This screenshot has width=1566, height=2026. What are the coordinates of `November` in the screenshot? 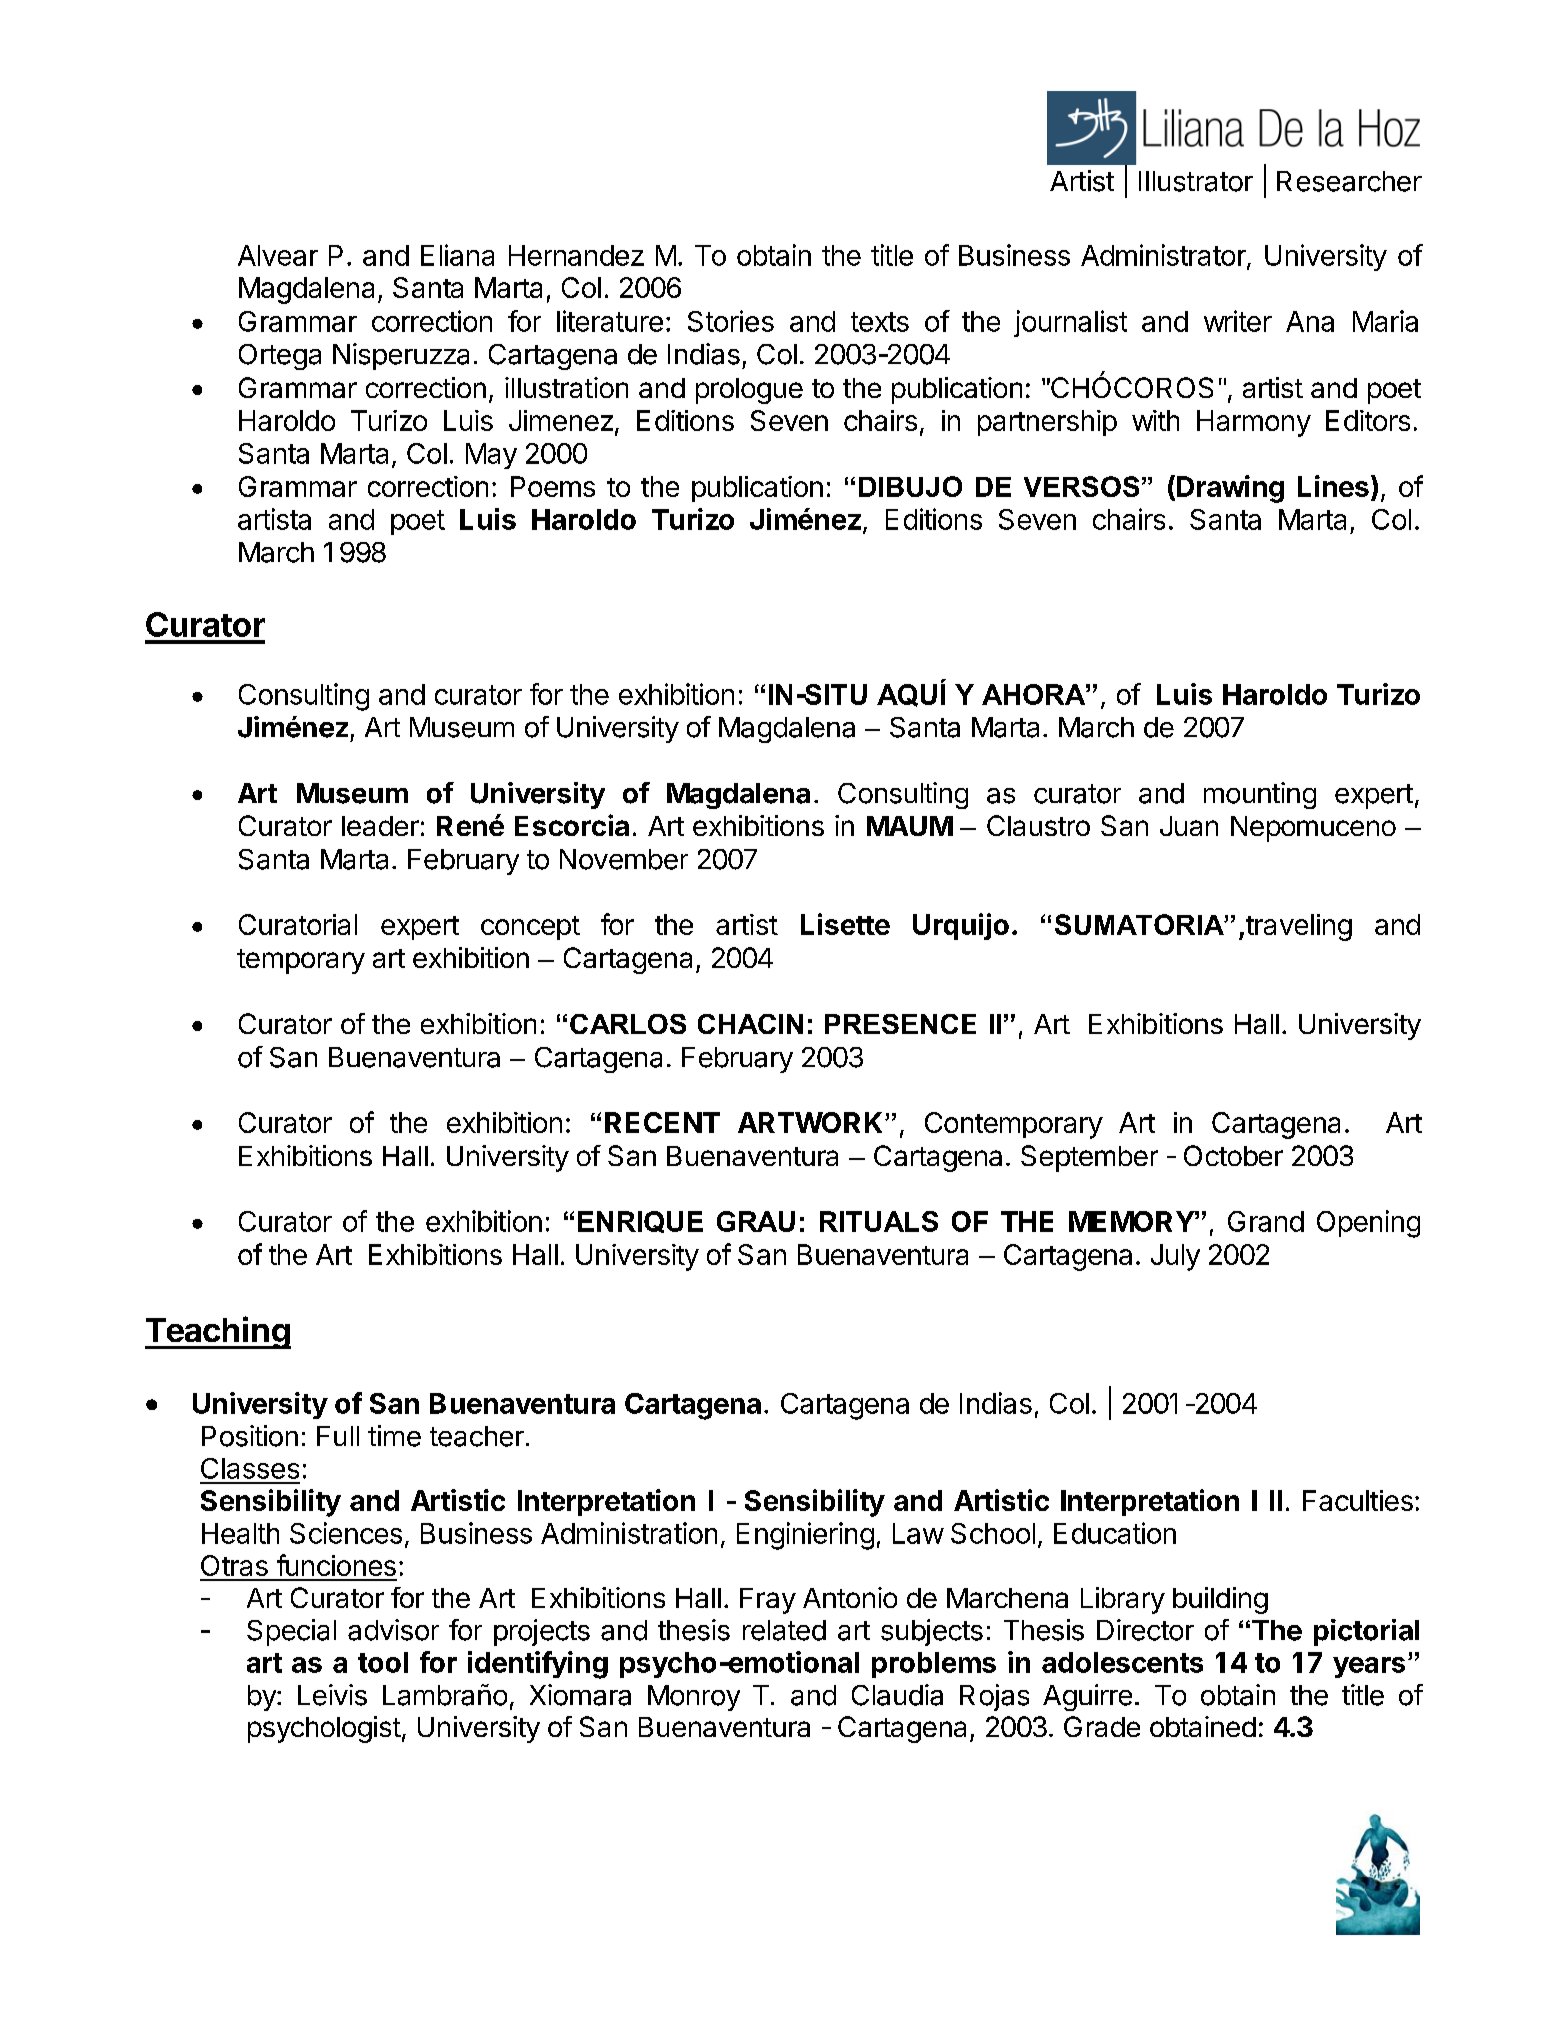 It's located at (624, 859).
